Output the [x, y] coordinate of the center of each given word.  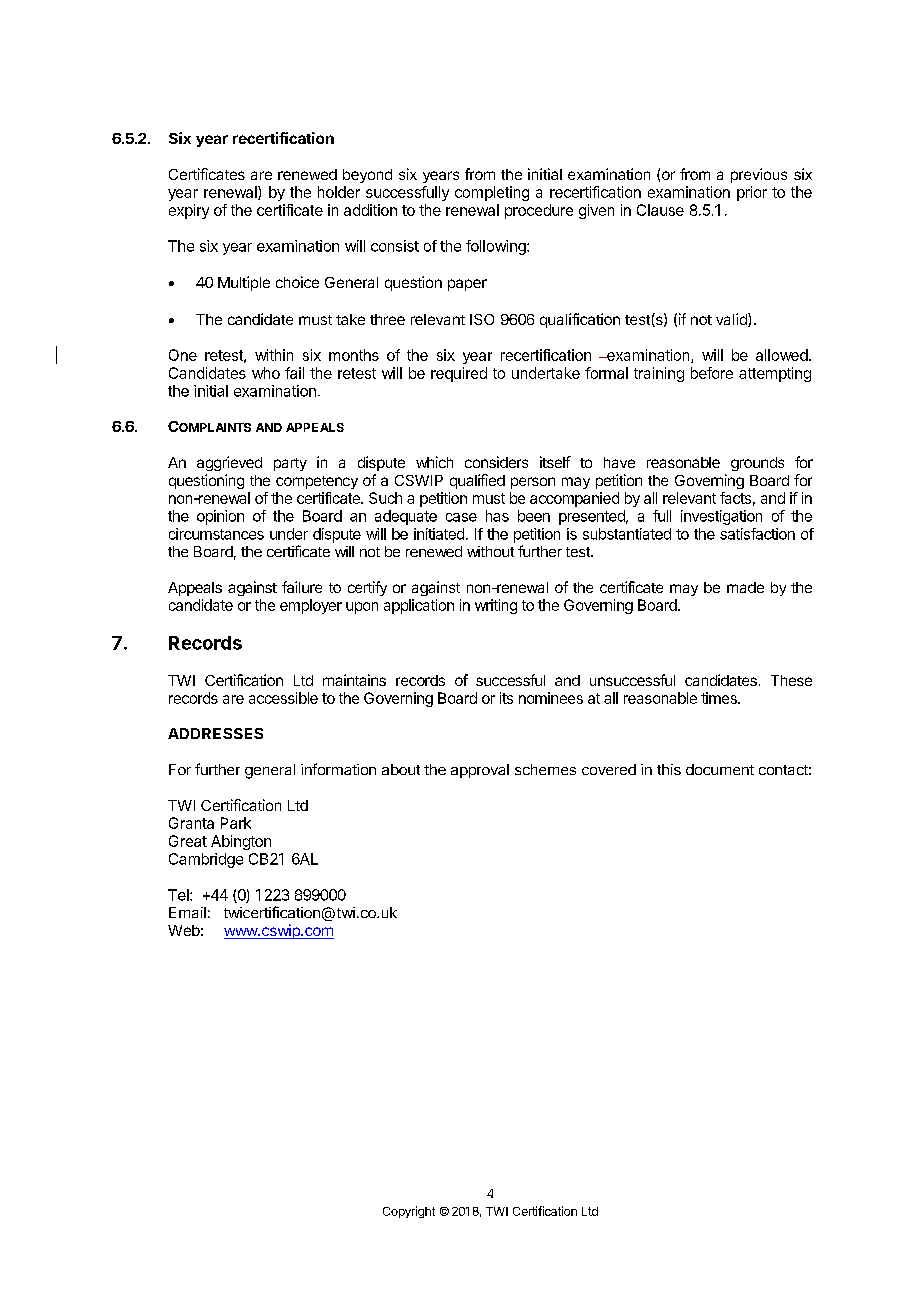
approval [480, 771]
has [497, 516]
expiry [189, 211]
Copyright [409, 1212]
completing [492, 193]
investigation [721, 517]
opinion [220, 517]
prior [752, 193]
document [720, 769]
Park [236, 823]
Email [187, 912]
